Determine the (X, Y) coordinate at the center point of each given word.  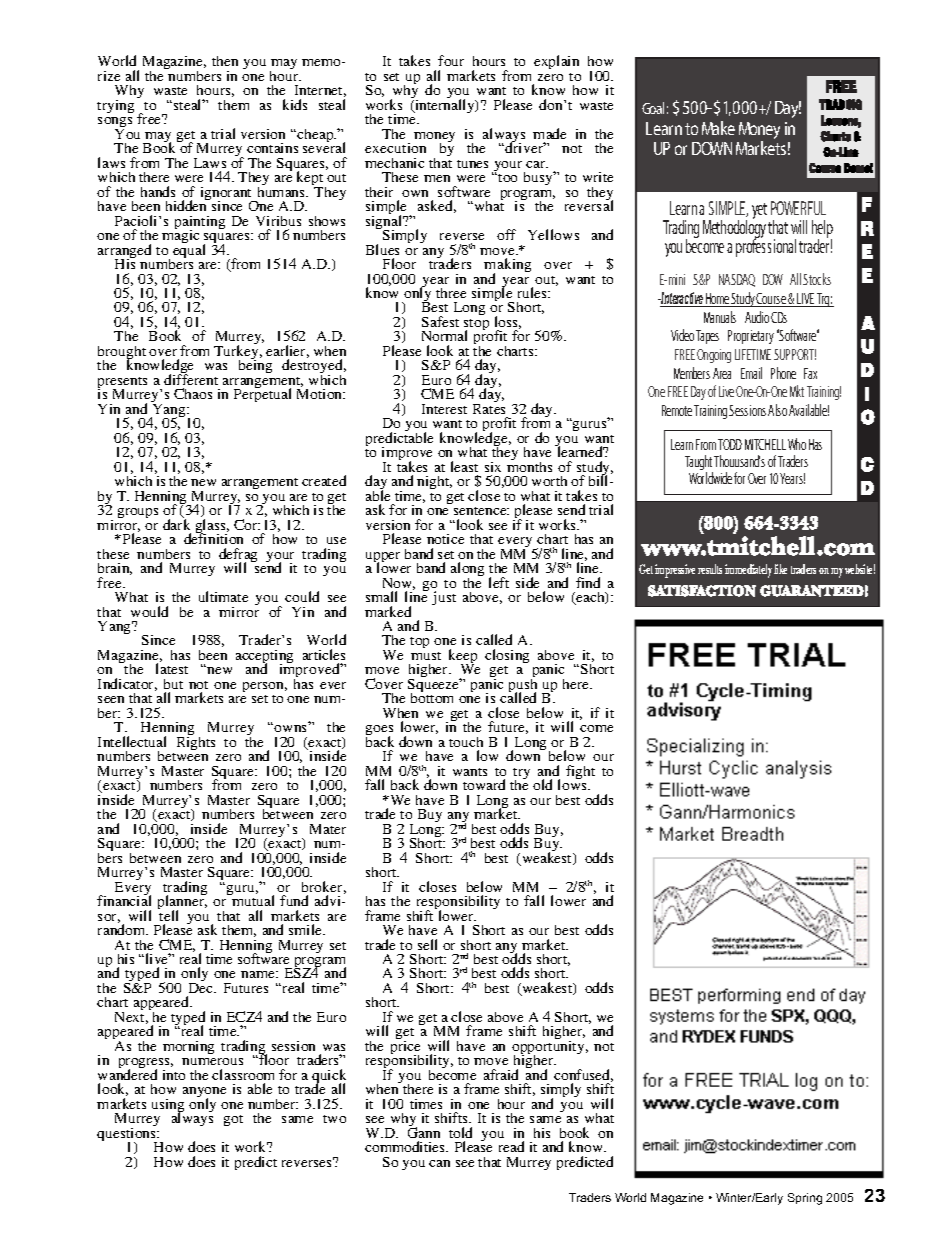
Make (718, 128)
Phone (783, 373)
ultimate (223, 596)
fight (580, 772)
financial (124, 899)
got (233, 1120)
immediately (748, 571)
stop (476, 326)
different (191, 378)
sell (427, 944)
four (451, 60)
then (225, 61)
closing (507, 656)
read (511, 1146)
